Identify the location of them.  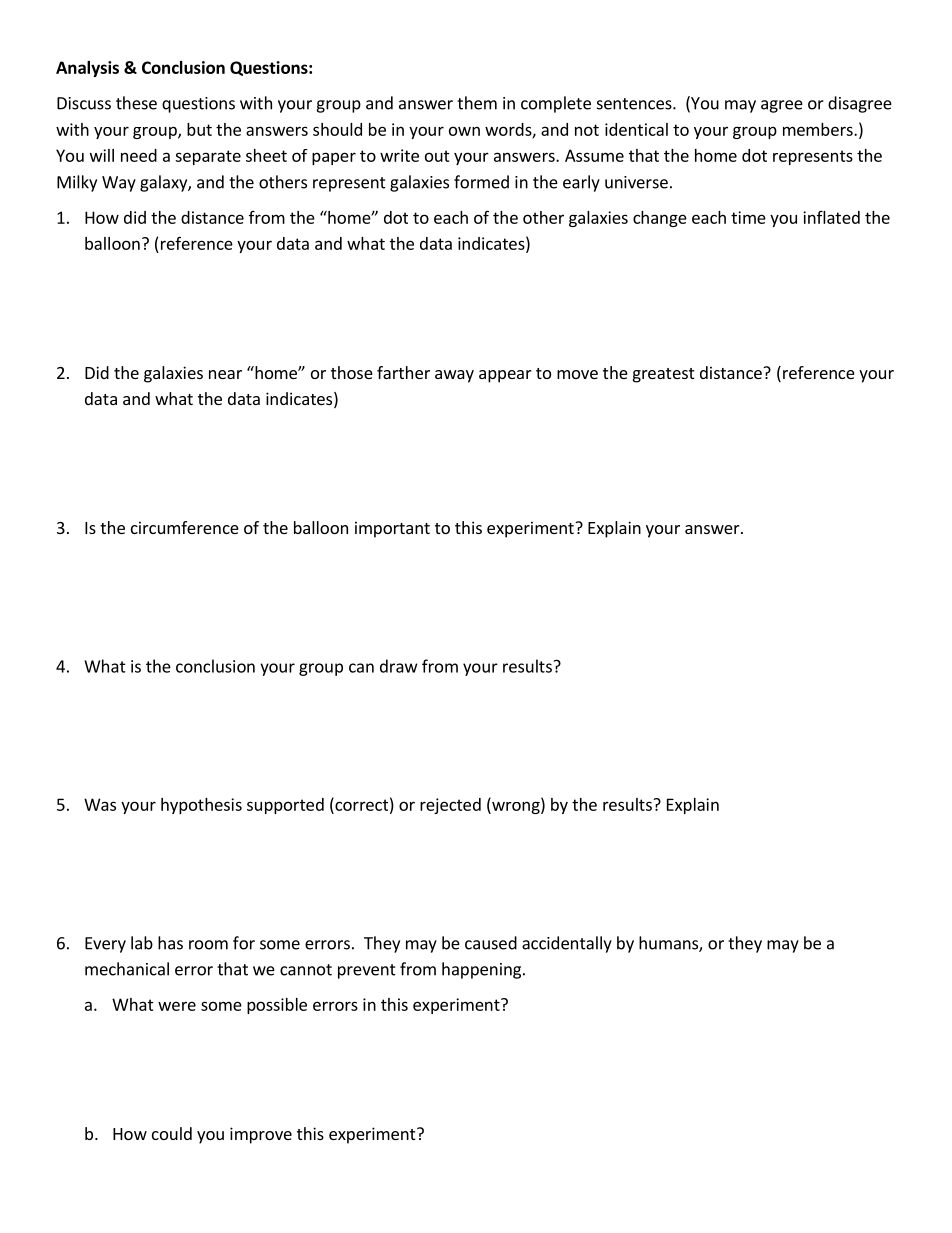
(477, 103).
